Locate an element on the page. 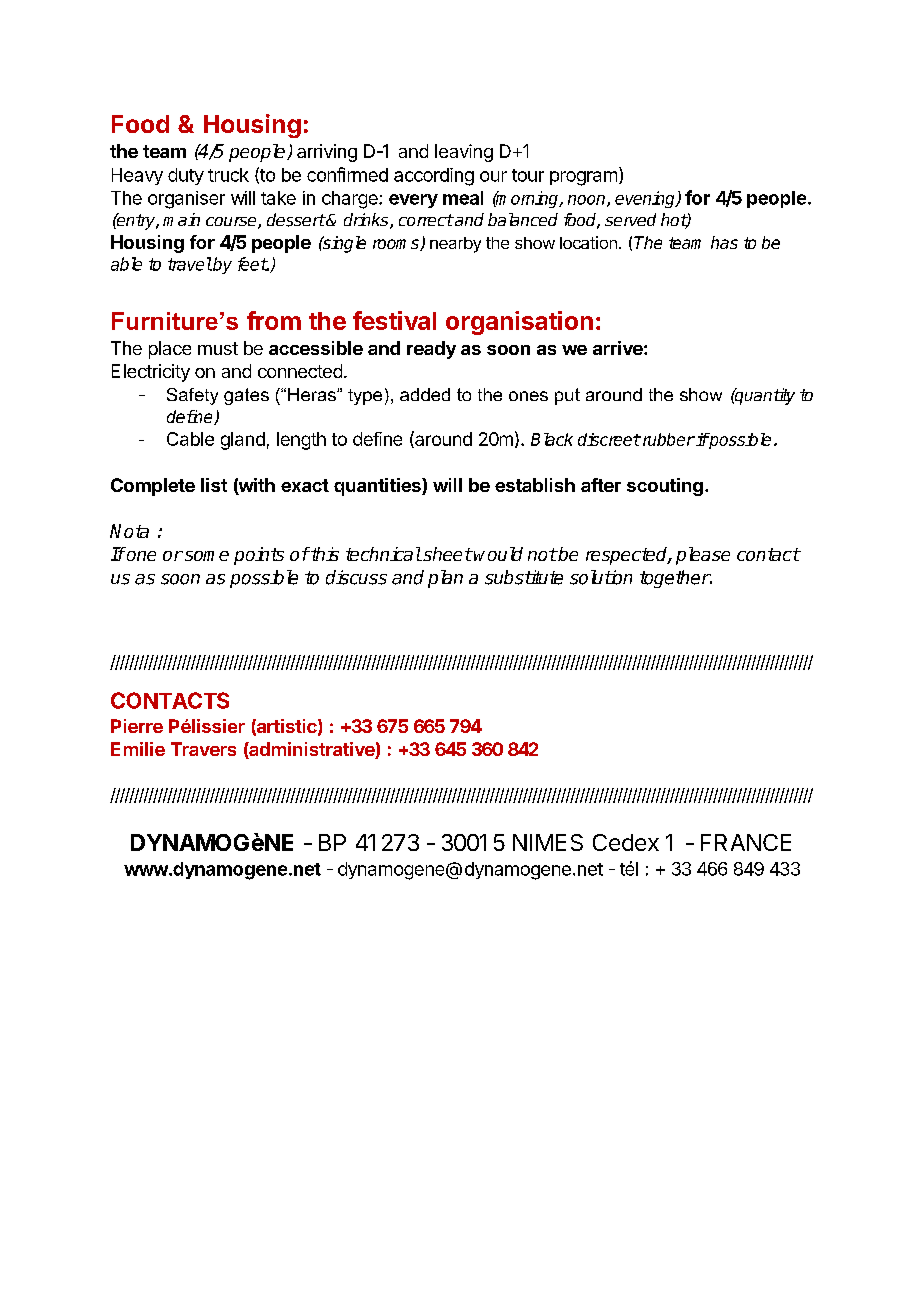  Pierre is located at coordinates (137, 726).
